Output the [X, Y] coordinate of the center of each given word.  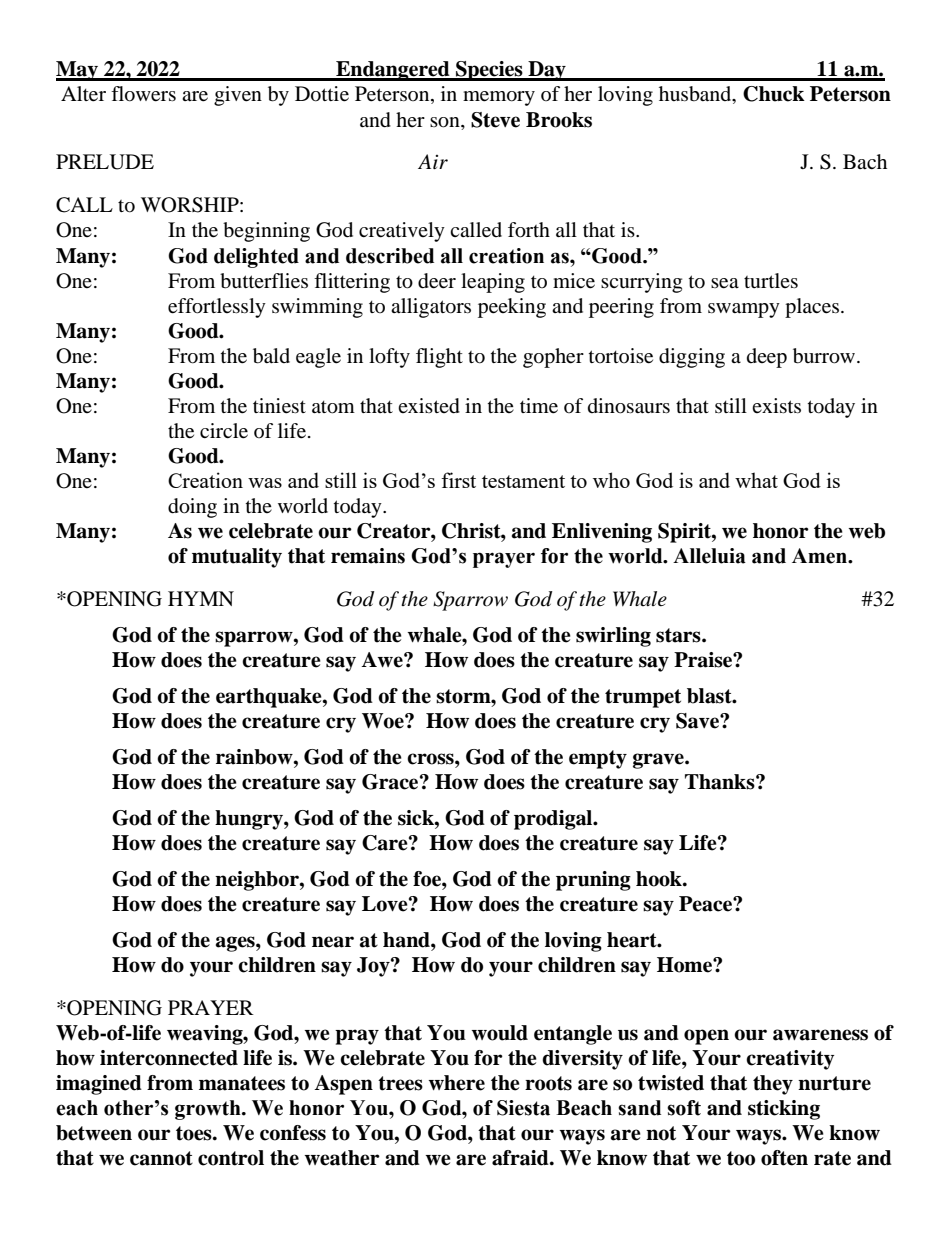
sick [417, 818]
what [756, 480]
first [458, 480]
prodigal [554, 820]
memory [499, 98]
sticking [784, 1110]
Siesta [523, 1108]
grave [659, 761]
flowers [143, 94]
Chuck [774, 94]
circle [224, 431]
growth [209, 1110]
